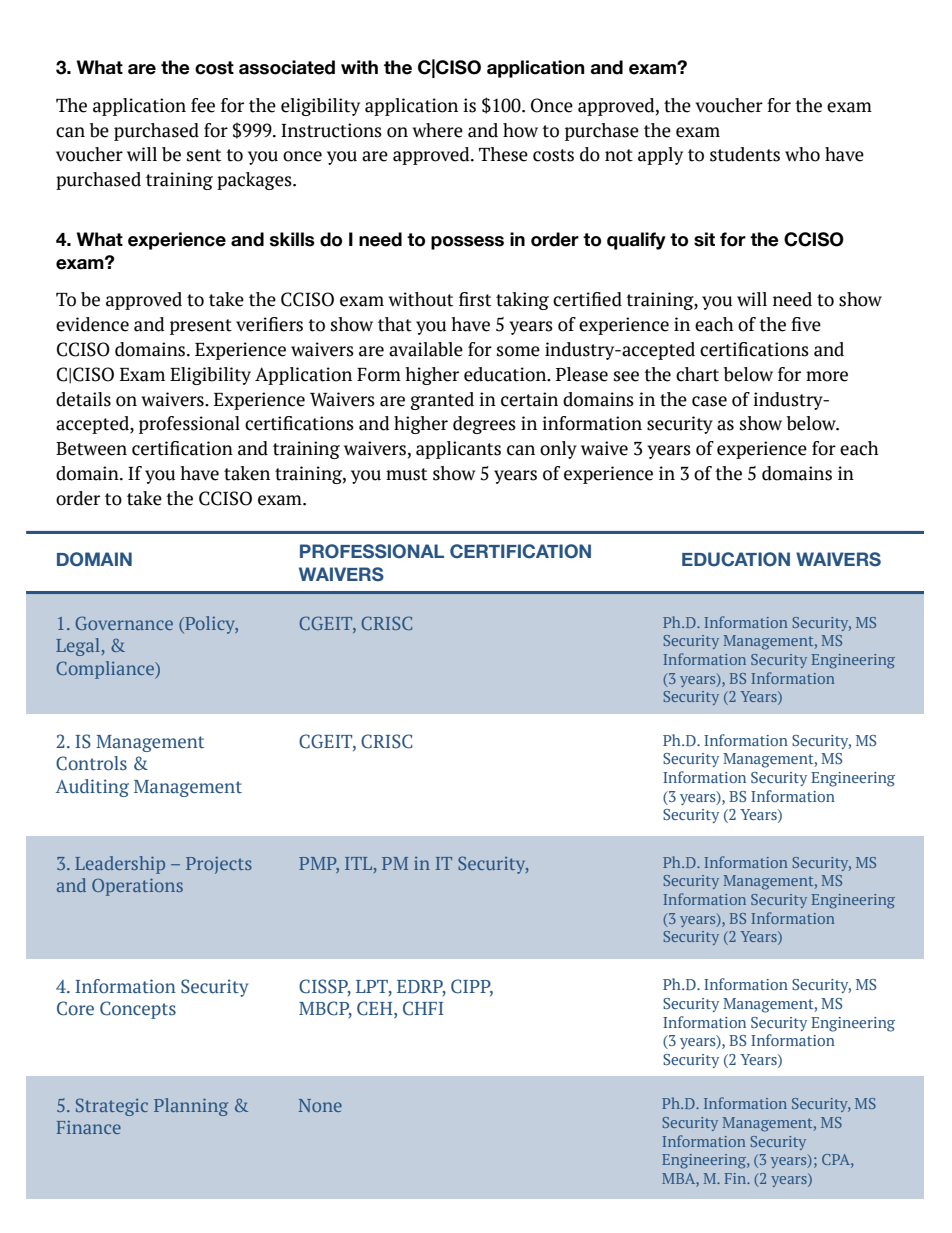 The width and height of the document is (952, 1233). Describe the element at coordinates (320, 1105) in the document. I see `None` at that location.
